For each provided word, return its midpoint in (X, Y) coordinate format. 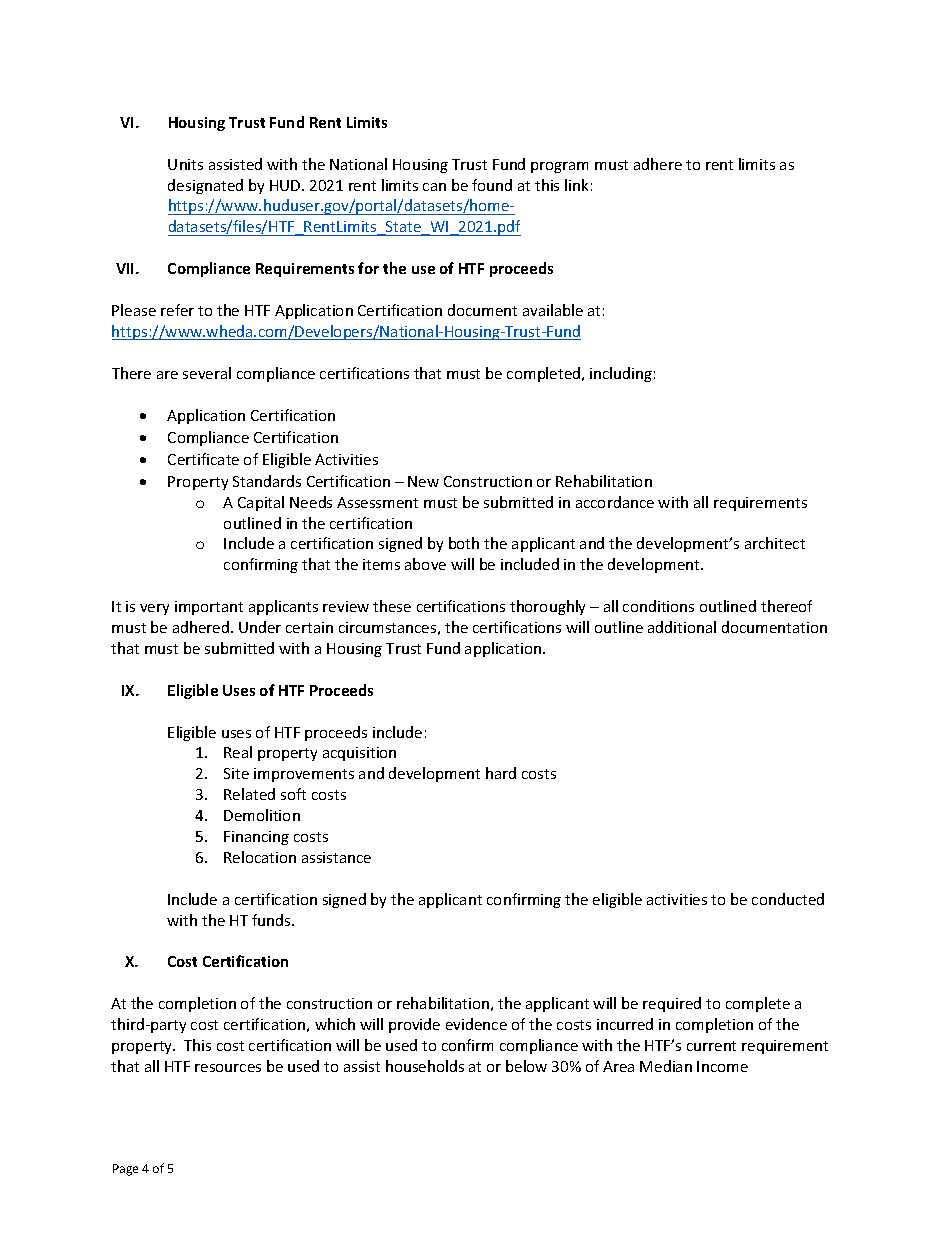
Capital (261, 503)
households (425, 1066)
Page (125, 1170)
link (576, 185)
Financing (256, 838)
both (464, 543)
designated (205, 186)
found (492, 185)
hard (501, 773)
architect (775, 543)
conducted (788, 899)
